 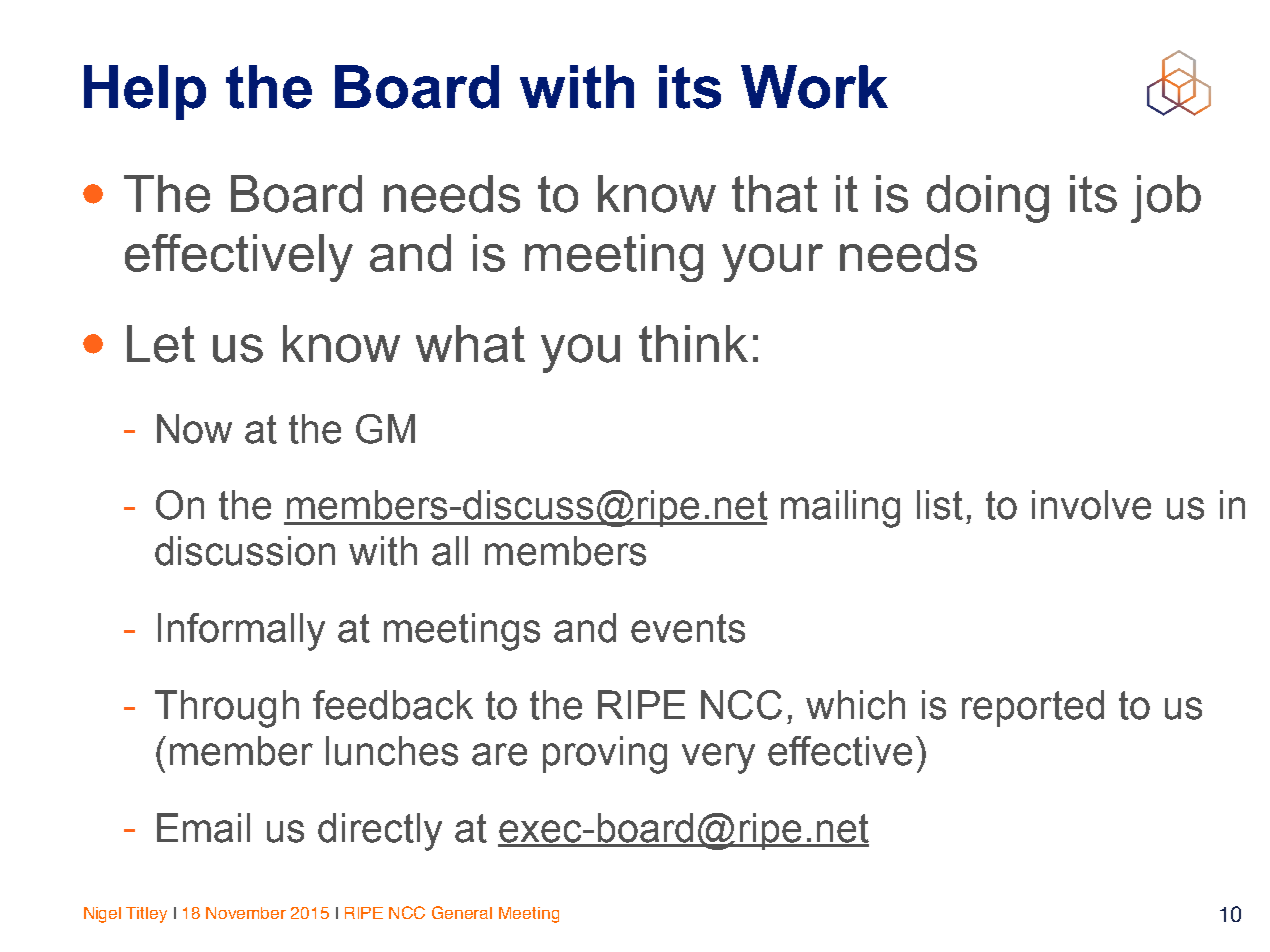 I want to click on Help, so click(x=145, y=92).
